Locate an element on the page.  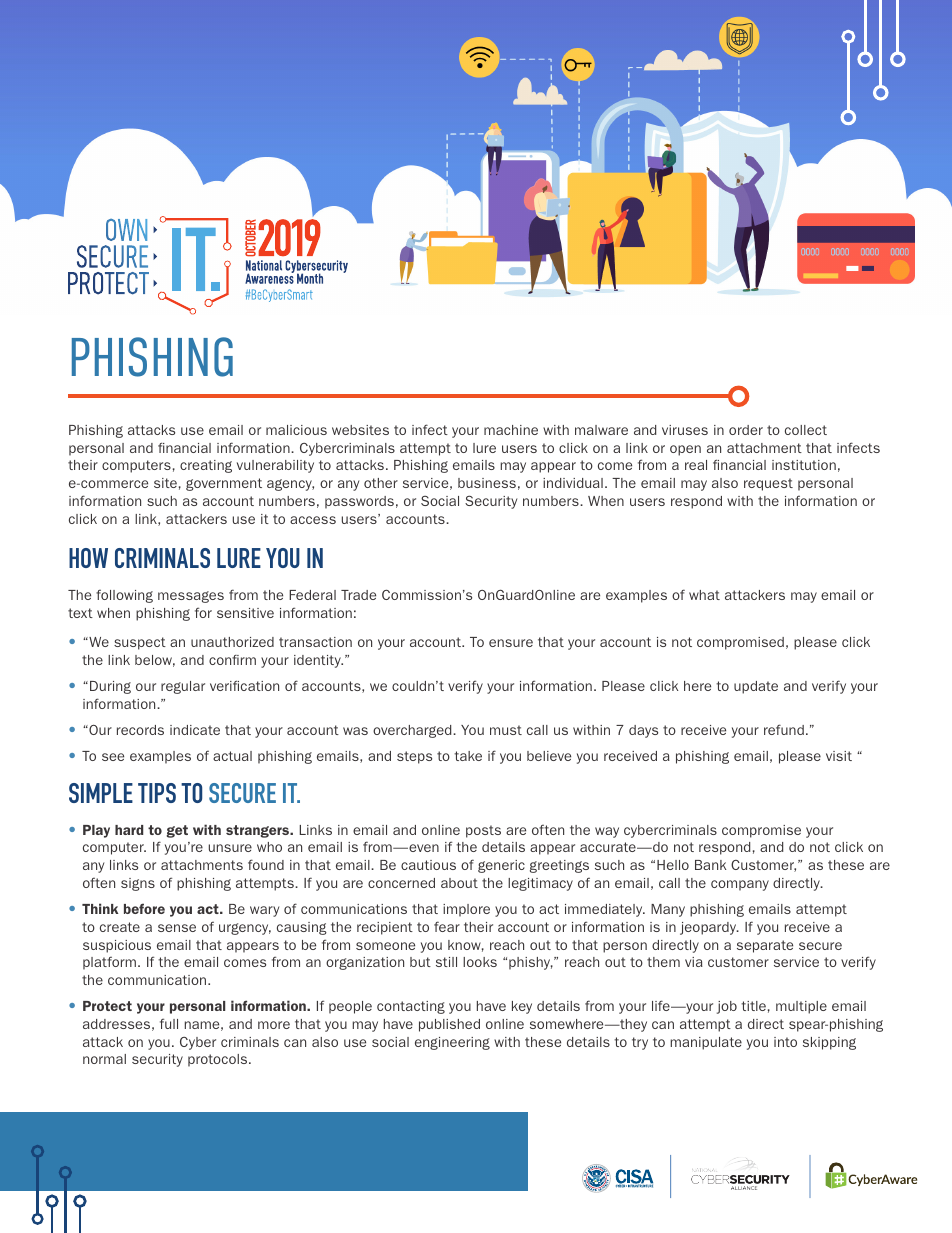
machine is located at coordinates (511, 430).
